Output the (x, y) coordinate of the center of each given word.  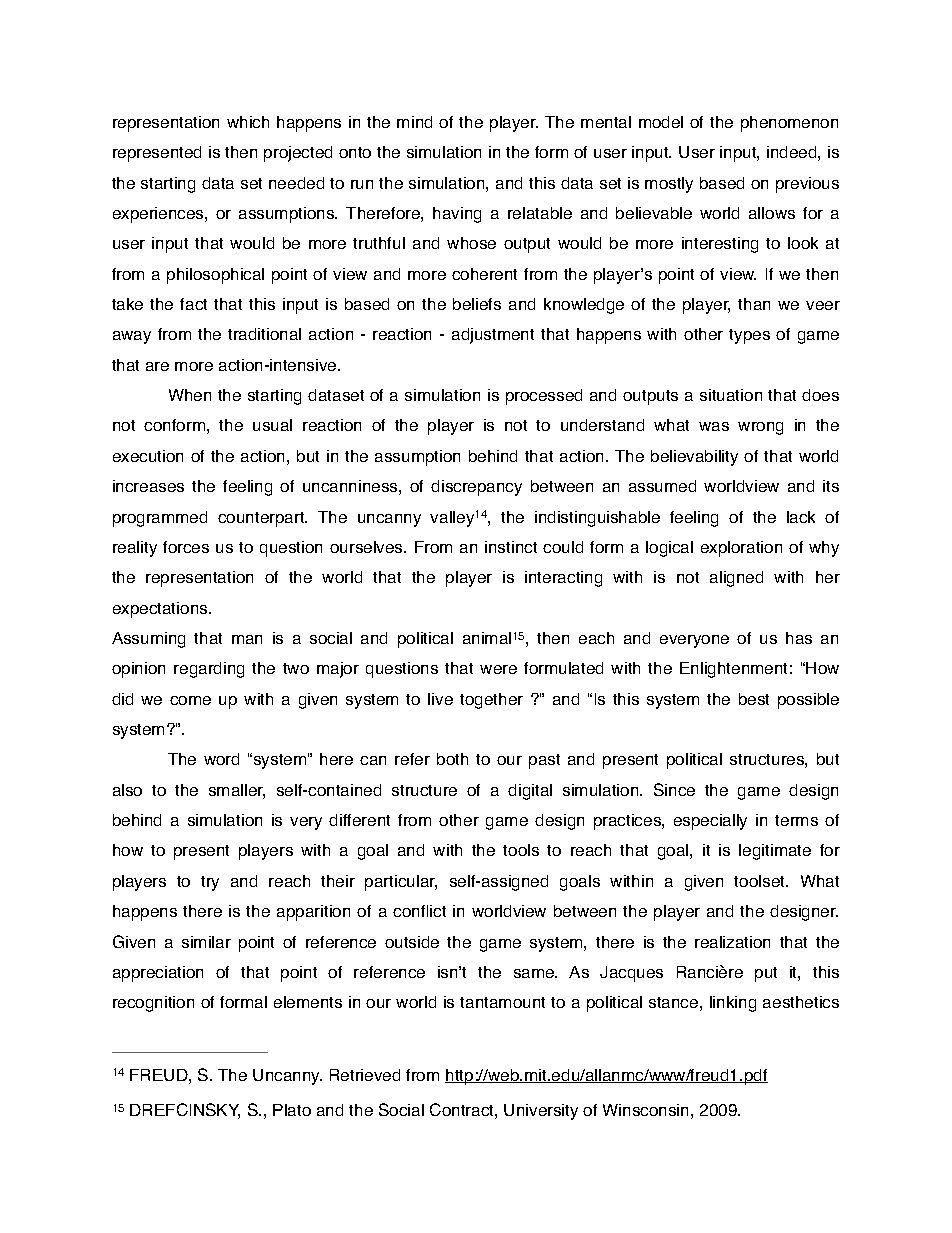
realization (732, 942)
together (491, 701)
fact (193, 304)
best (754, 699)
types (749, 336)
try (210, 883)
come (190, 700)
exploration (741, 549)
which (248, 122)
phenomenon (789, 124)
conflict (419, 911)
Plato (292, 1110)
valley (452, 519)
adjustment (493, 336)
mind (414, 122)
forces (186, 547)
